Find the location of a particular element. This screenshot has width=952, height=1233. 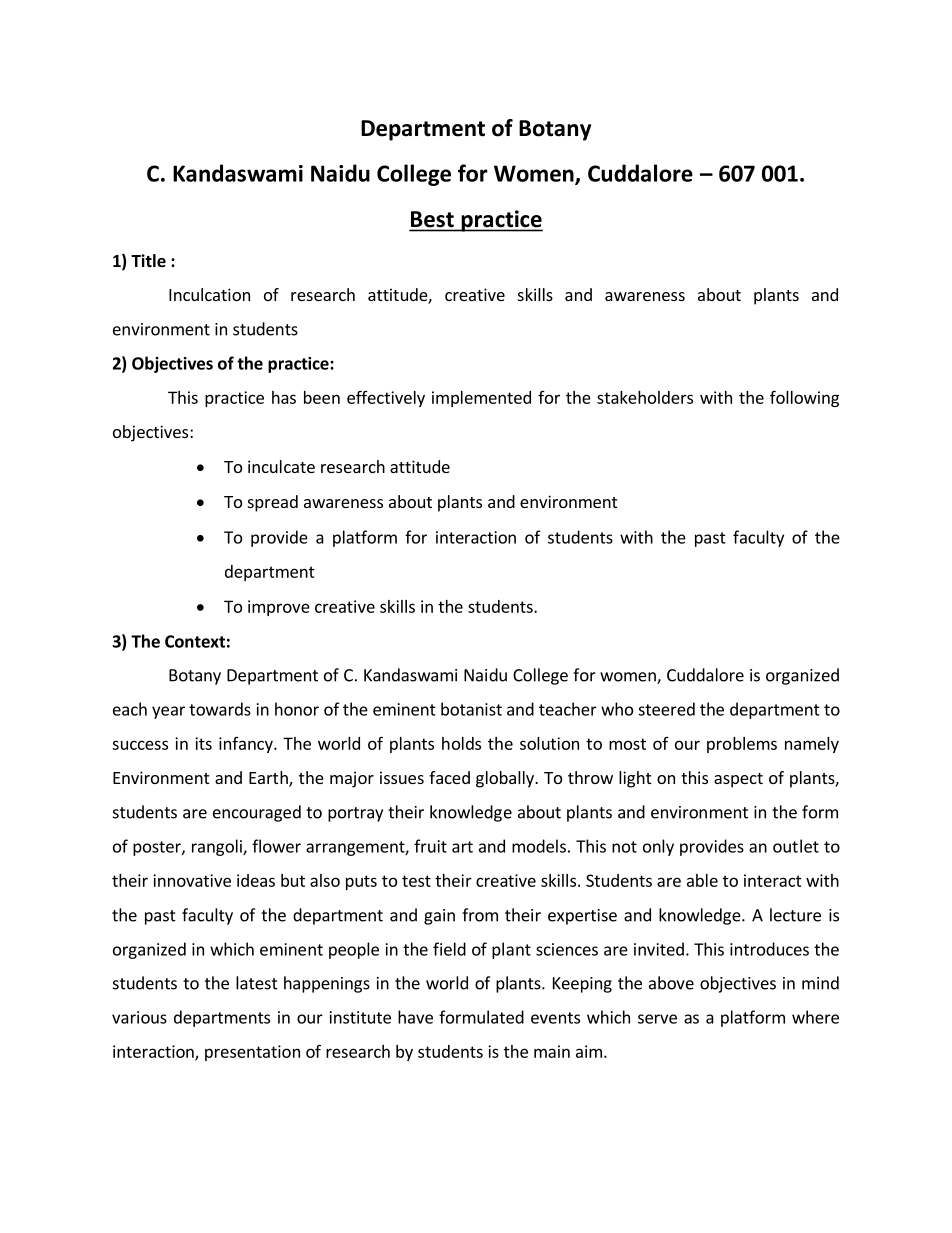

stakeholders is located at coordinates (645, 397).
